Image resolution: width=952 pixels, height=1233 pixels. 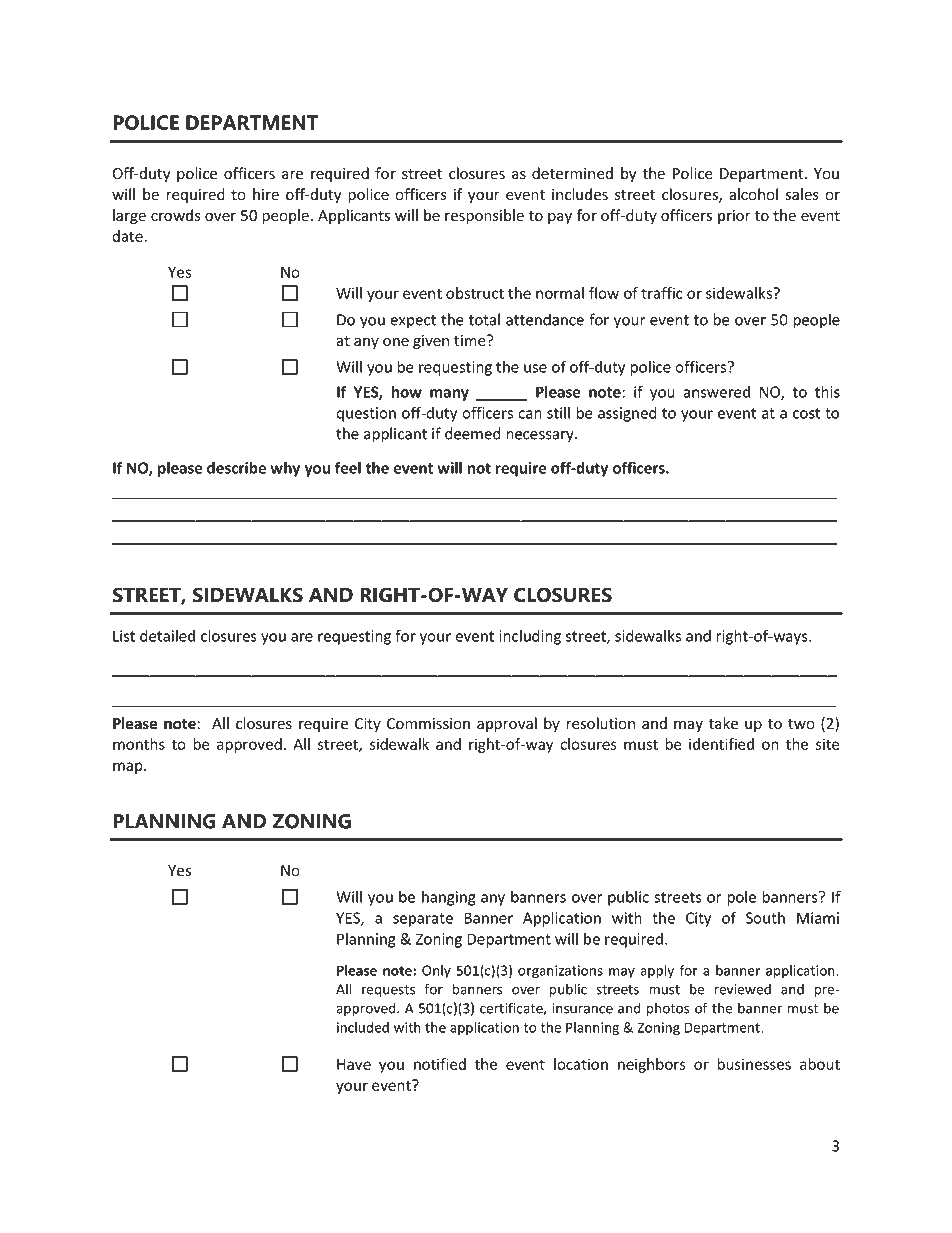 What do you see at coordinates (484, 216) in the screenshot?
I see `responsible` at bounding box center [484, 216].
